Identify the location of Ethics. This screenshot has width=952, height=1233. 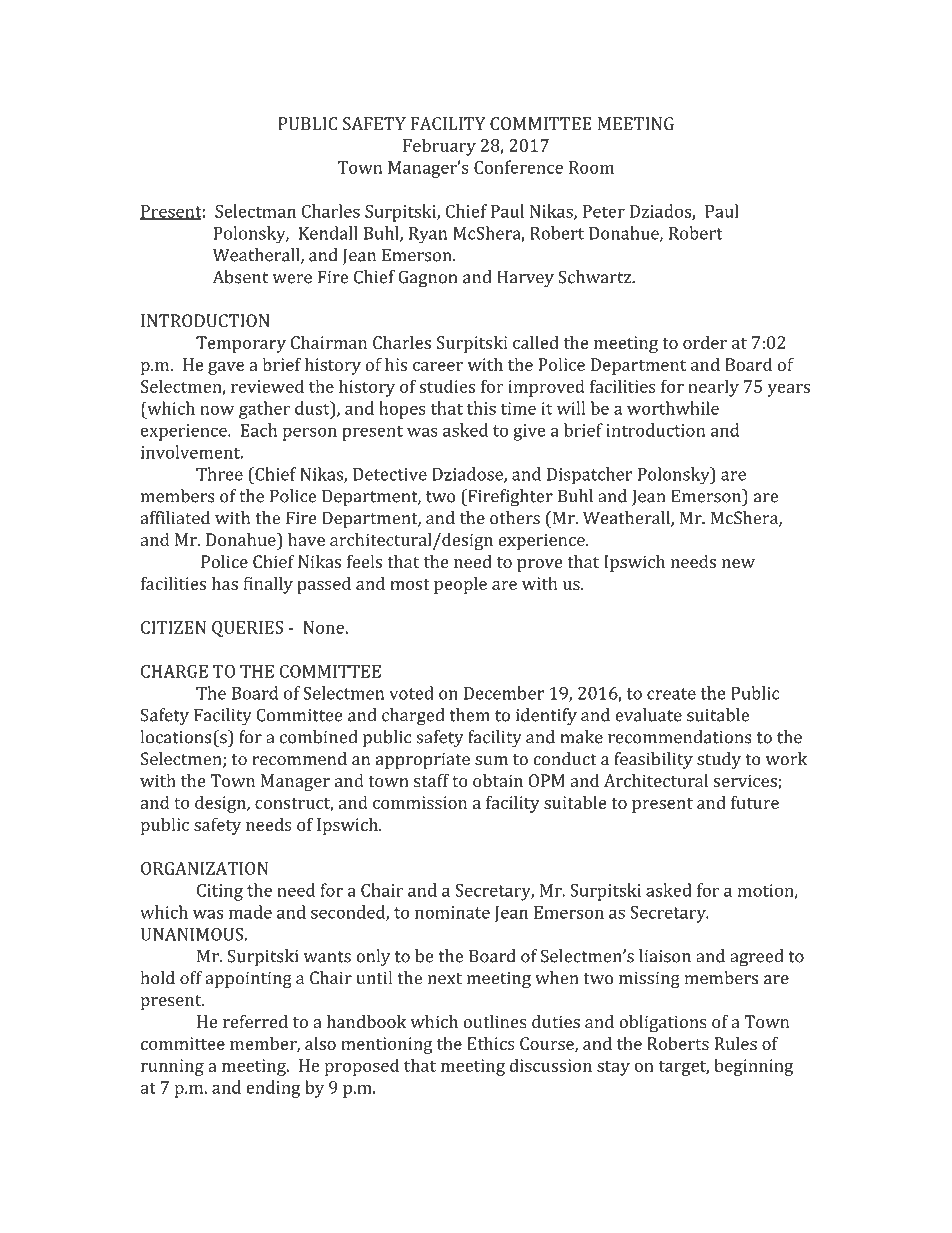
(491, 1043).
